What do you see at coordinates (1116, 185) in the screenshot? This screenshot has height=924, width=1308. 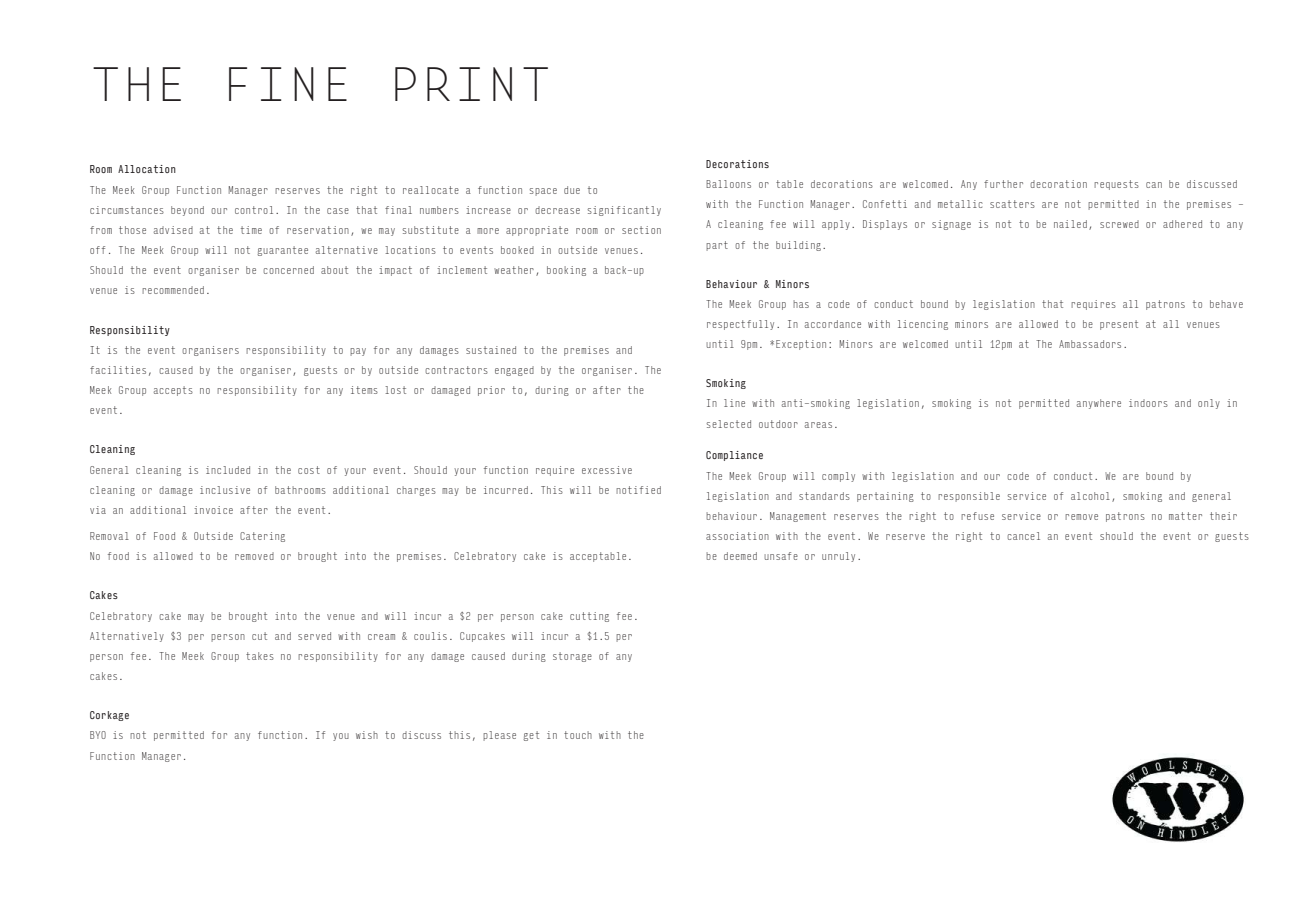 I see `requests` at bounding box center [1116, 185].
